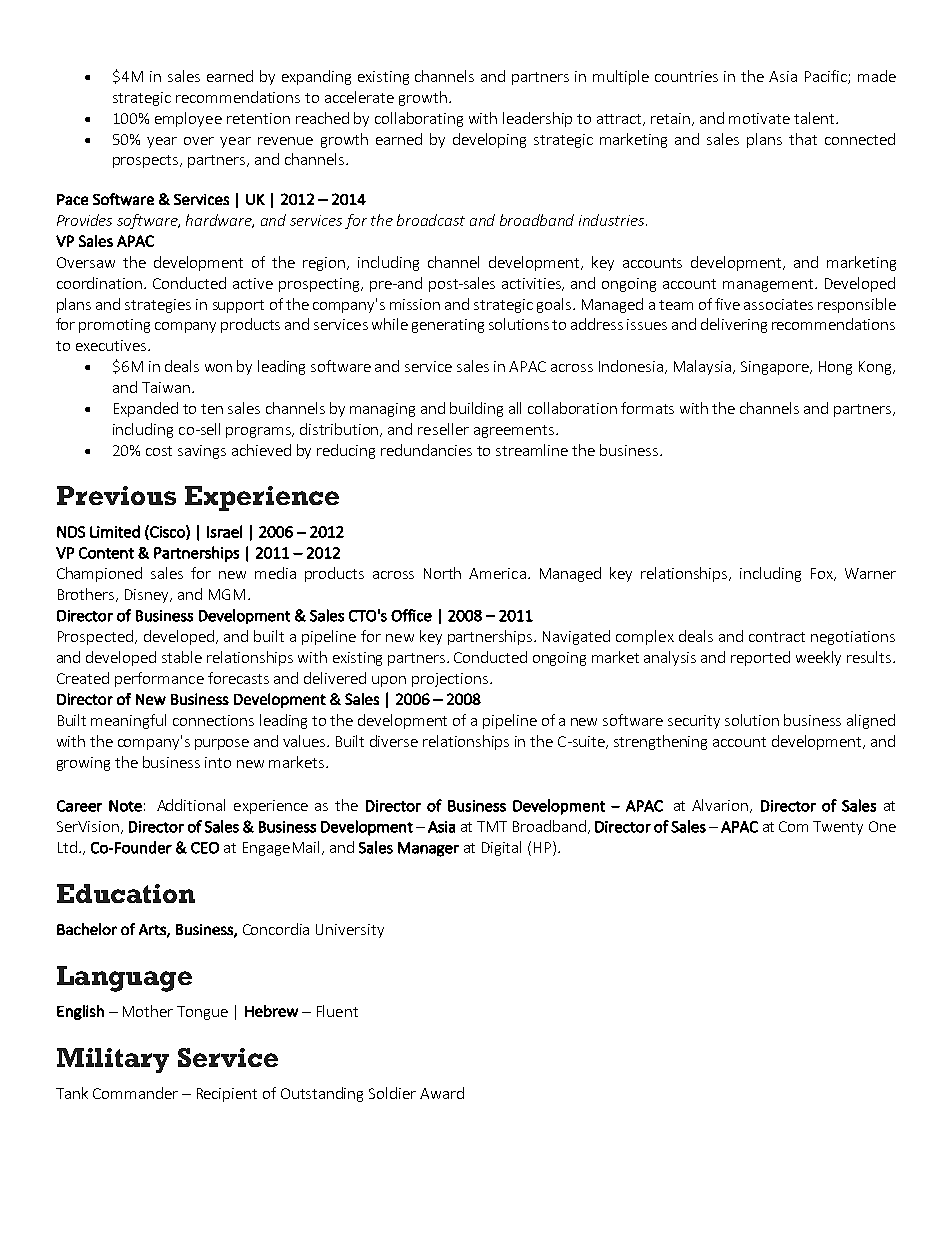 The width and height of the screenshot is (952, 1233). Describe the element at coordinates (760, 658) in the screenshot. I see `reported` at that location.
